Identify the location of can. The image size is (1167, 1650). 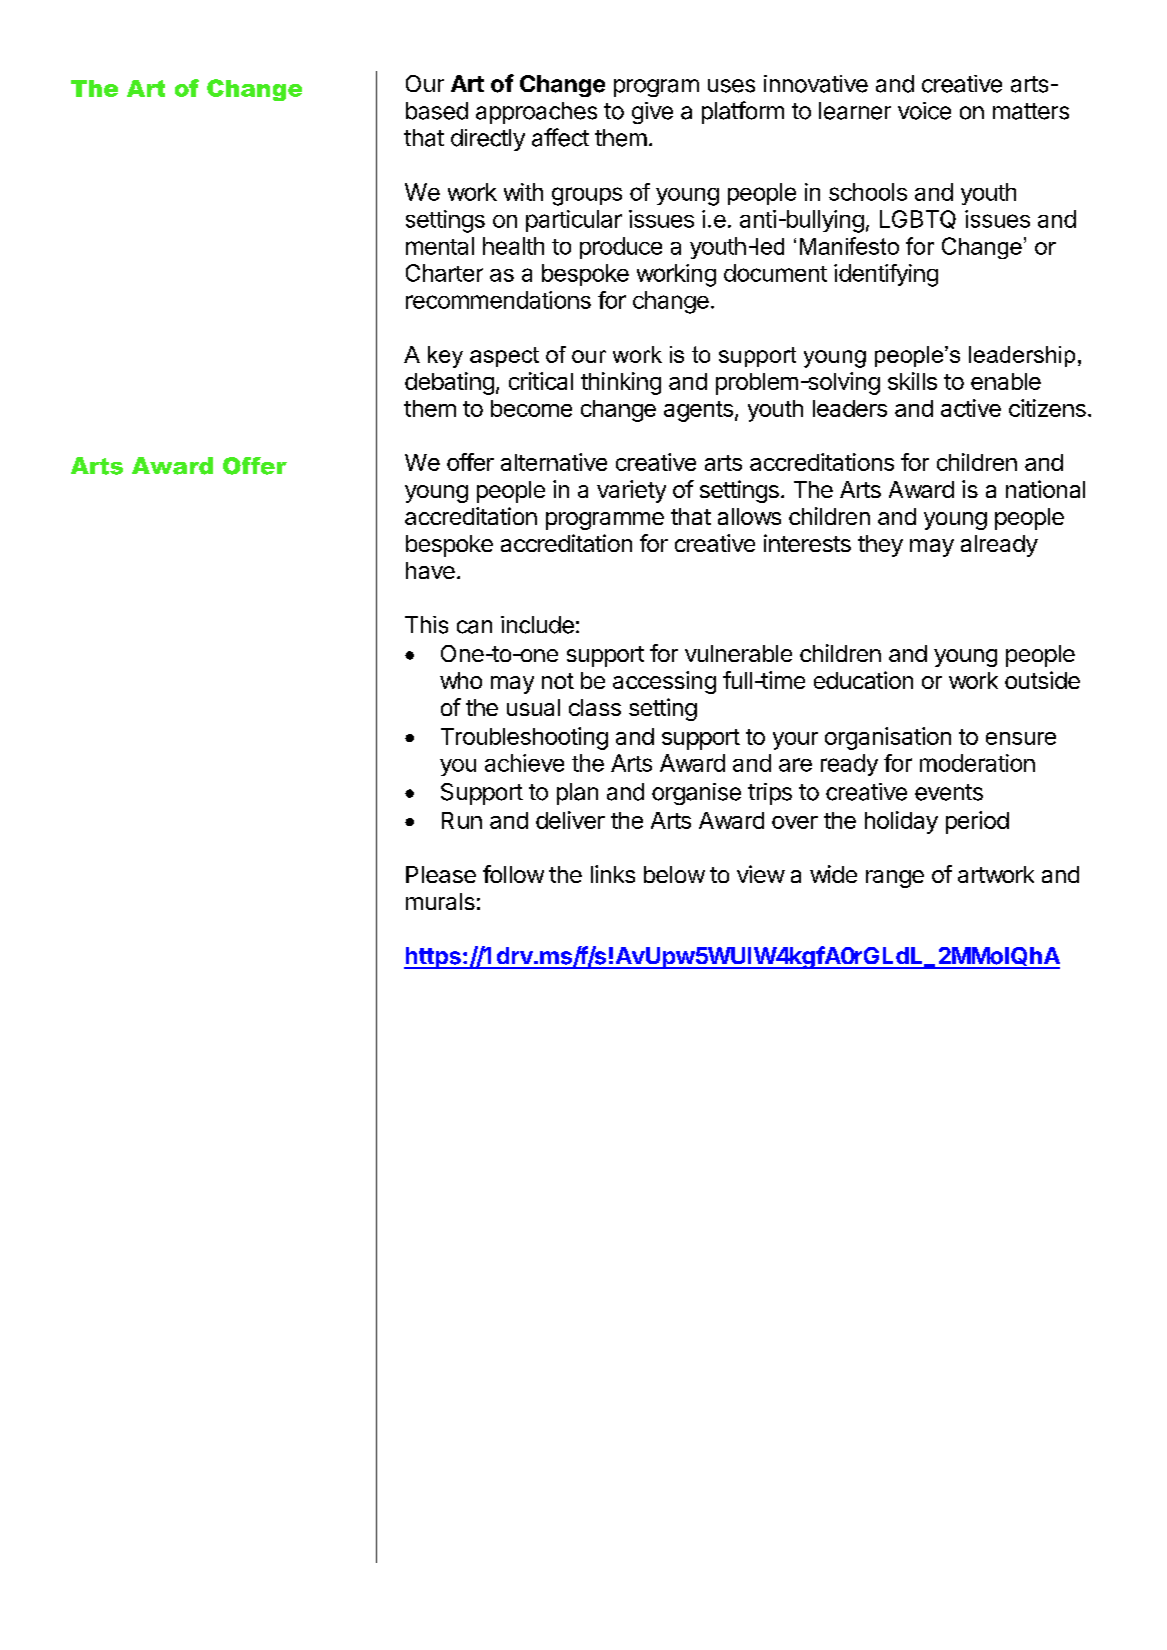
(474, 627).
